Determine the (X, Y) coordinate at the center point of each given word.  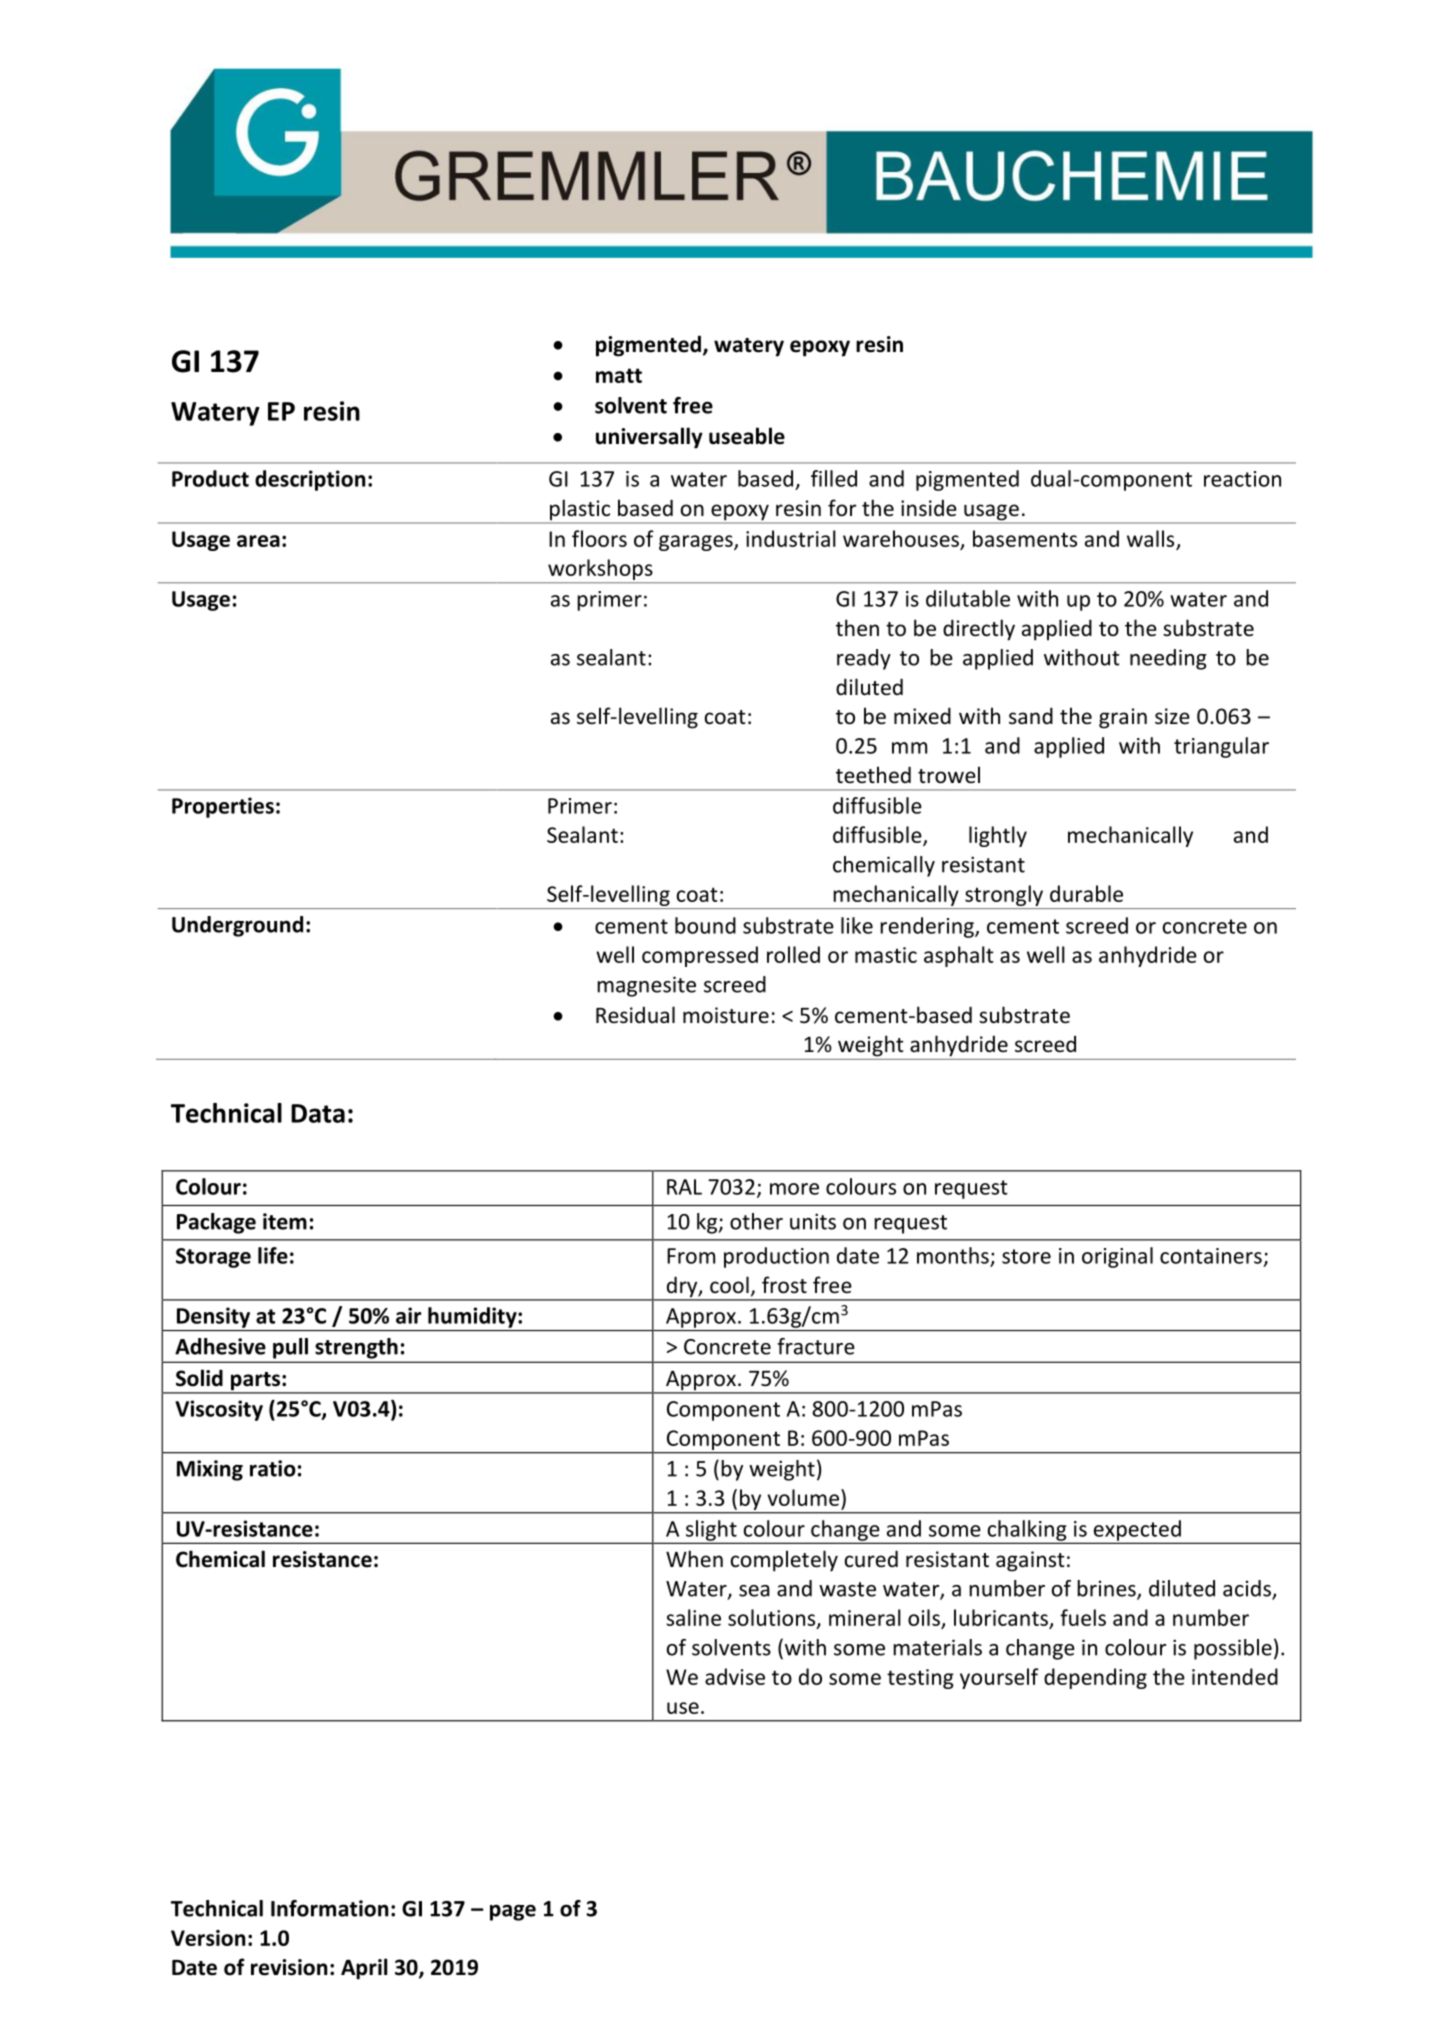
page (513, 1912)
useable (747, 436)
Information (329, 1908)
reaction (1242, 479)
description (310, 480)
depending (1095, 1678)
